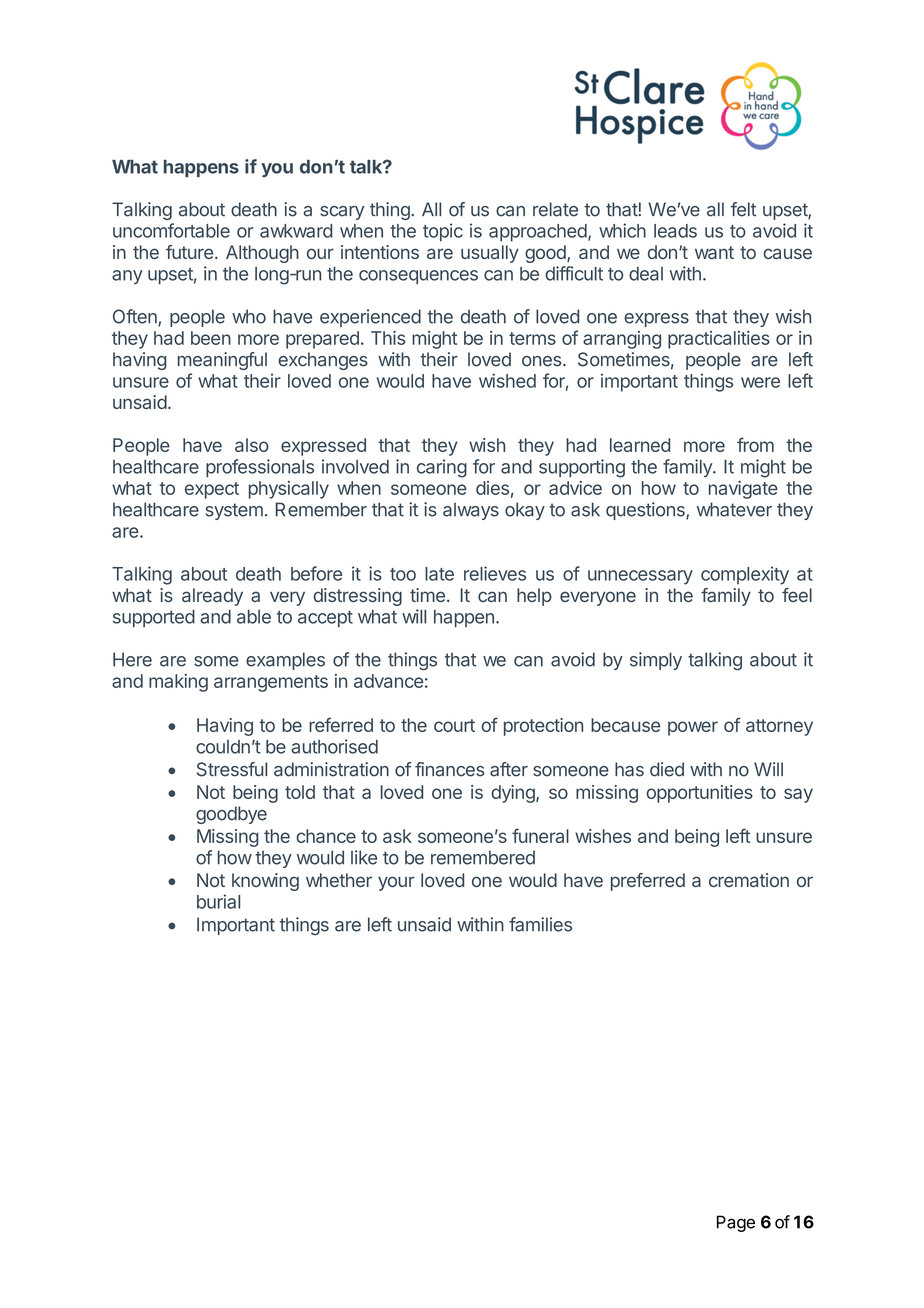  Describe the element at coordinates (736, 1223) in the screenshot. I see `Page` at that location.
